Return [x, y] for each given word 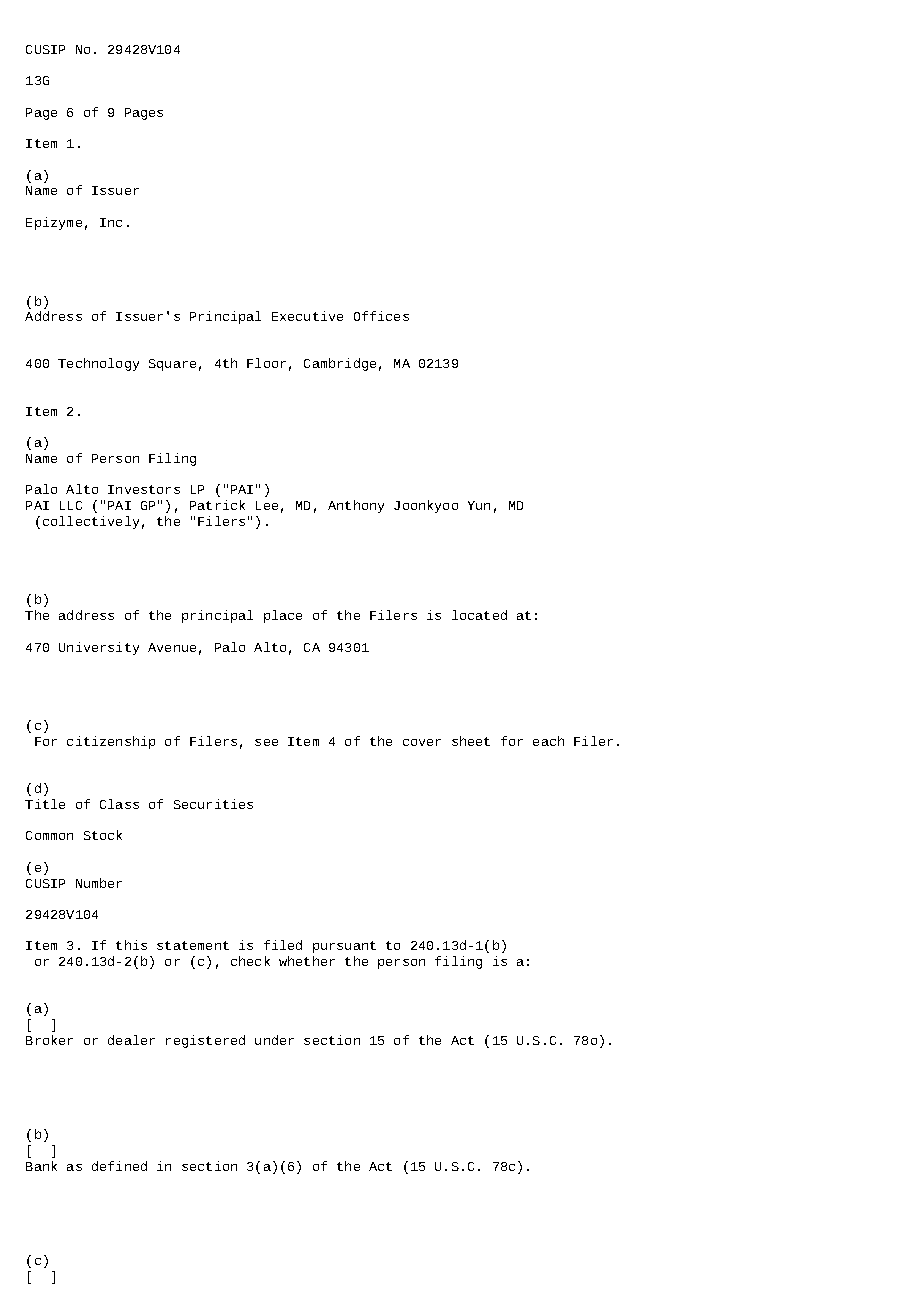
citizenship [111, 742]
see [266, 742]
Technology [98, 364]
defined [119, 1166]
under [274, 1040]
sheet [471, 741]
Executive [307, 316]
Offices [381, 316]
